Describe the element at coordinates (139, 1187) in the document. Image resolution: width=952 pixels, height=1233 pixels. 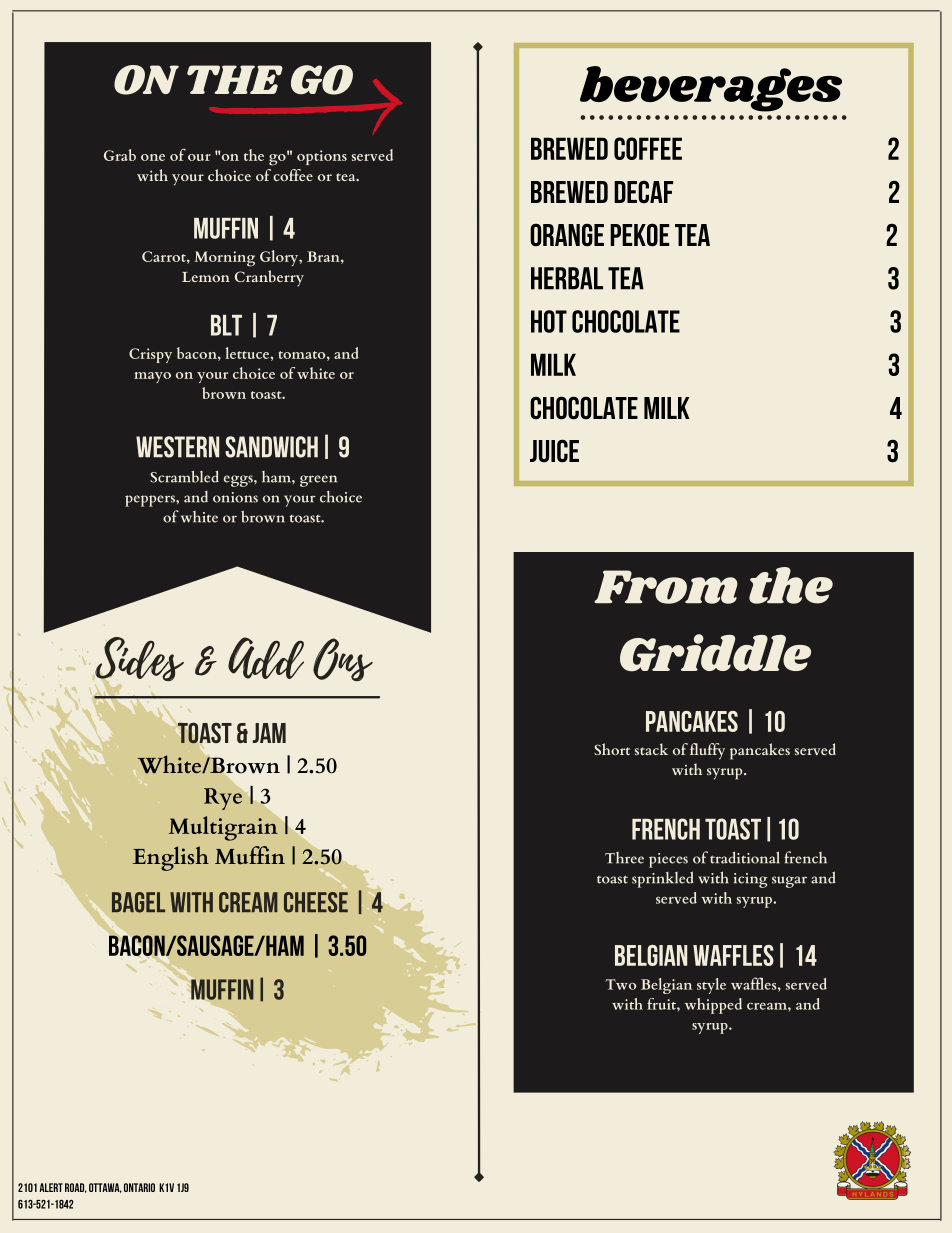
I see `Ontario` at that location.
